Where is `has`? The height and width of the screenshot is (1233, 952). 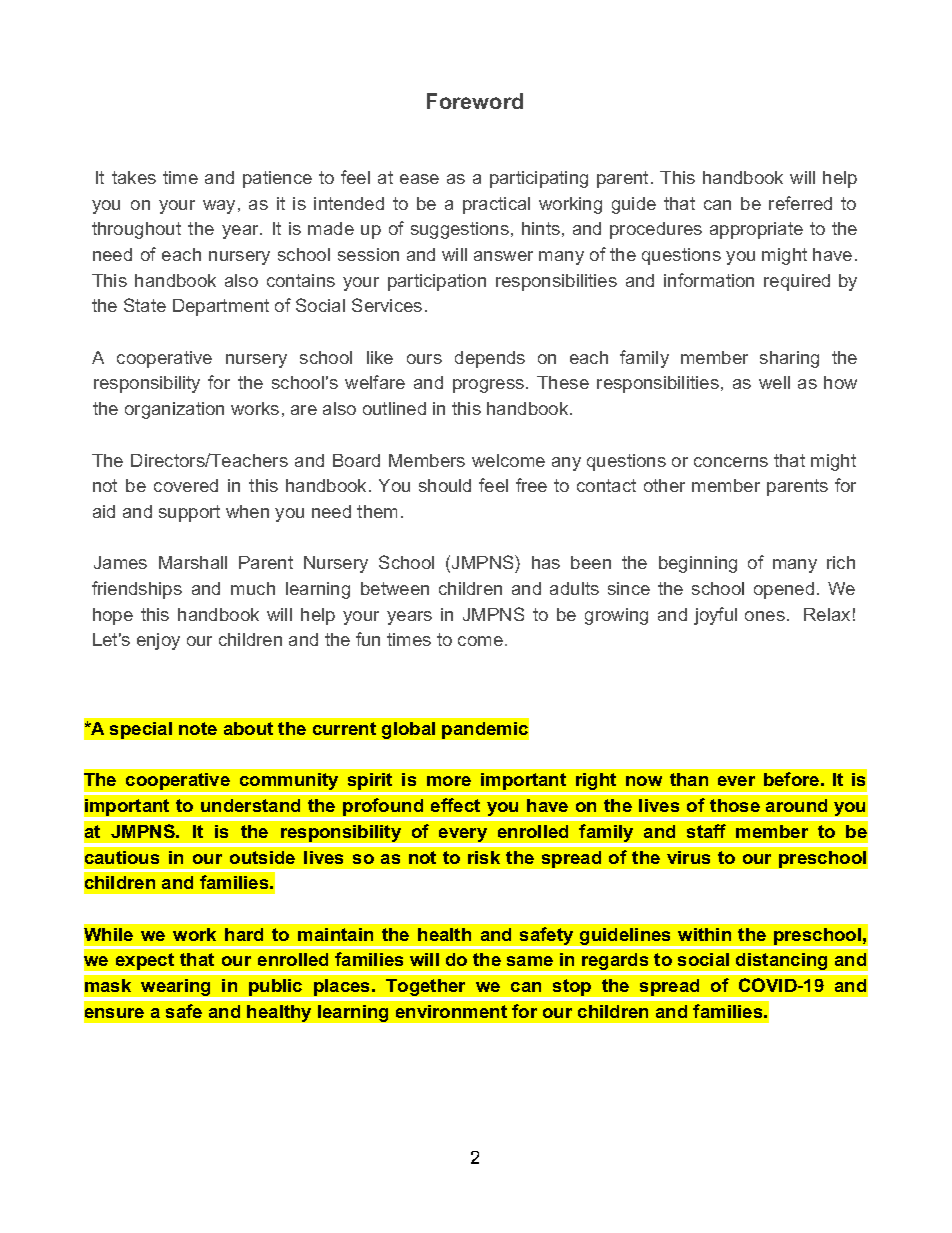 has is located at coordinates (546, 562).
